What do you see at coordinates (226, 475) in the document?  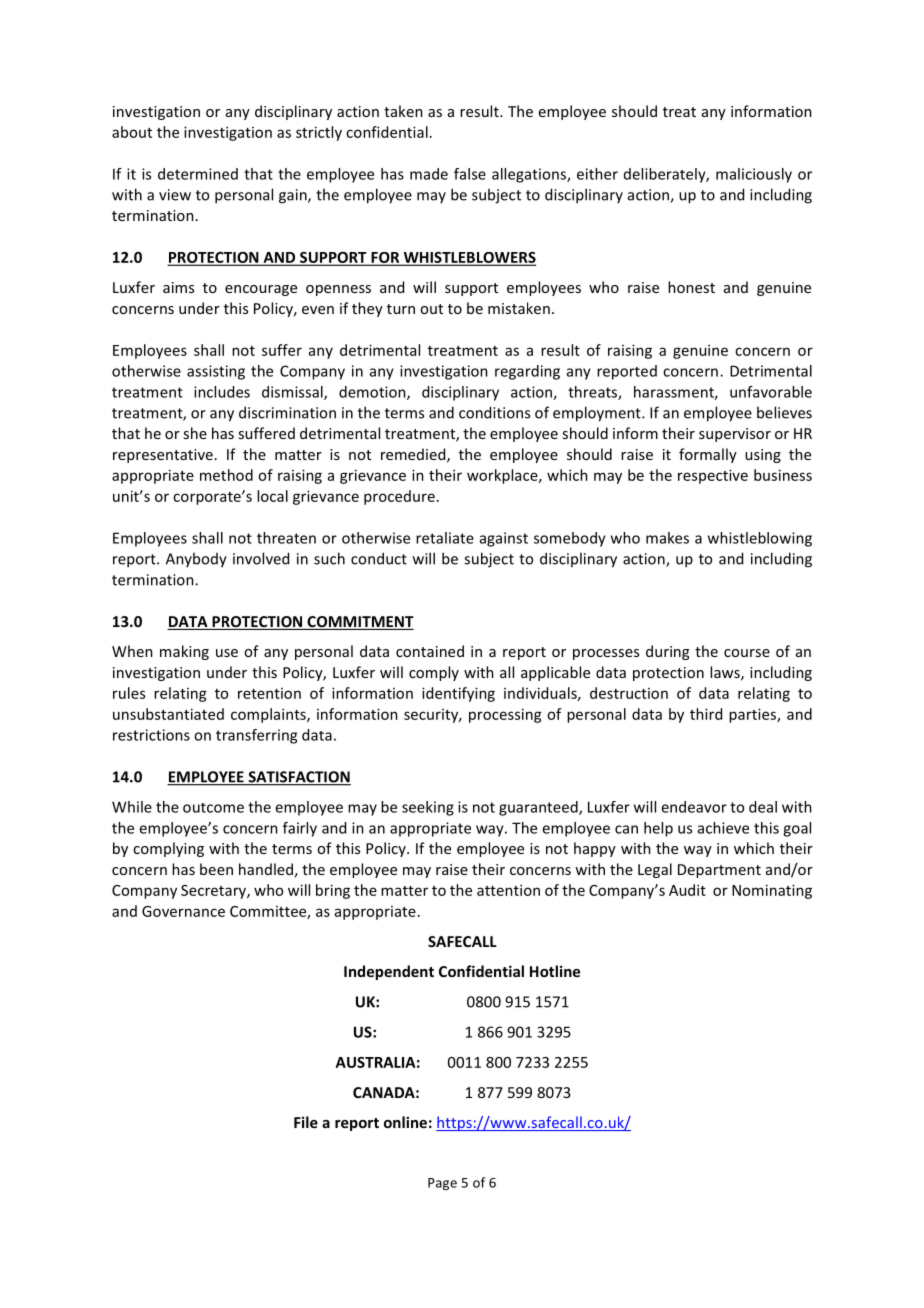 I see `method` at bounding box center [226, 475].
